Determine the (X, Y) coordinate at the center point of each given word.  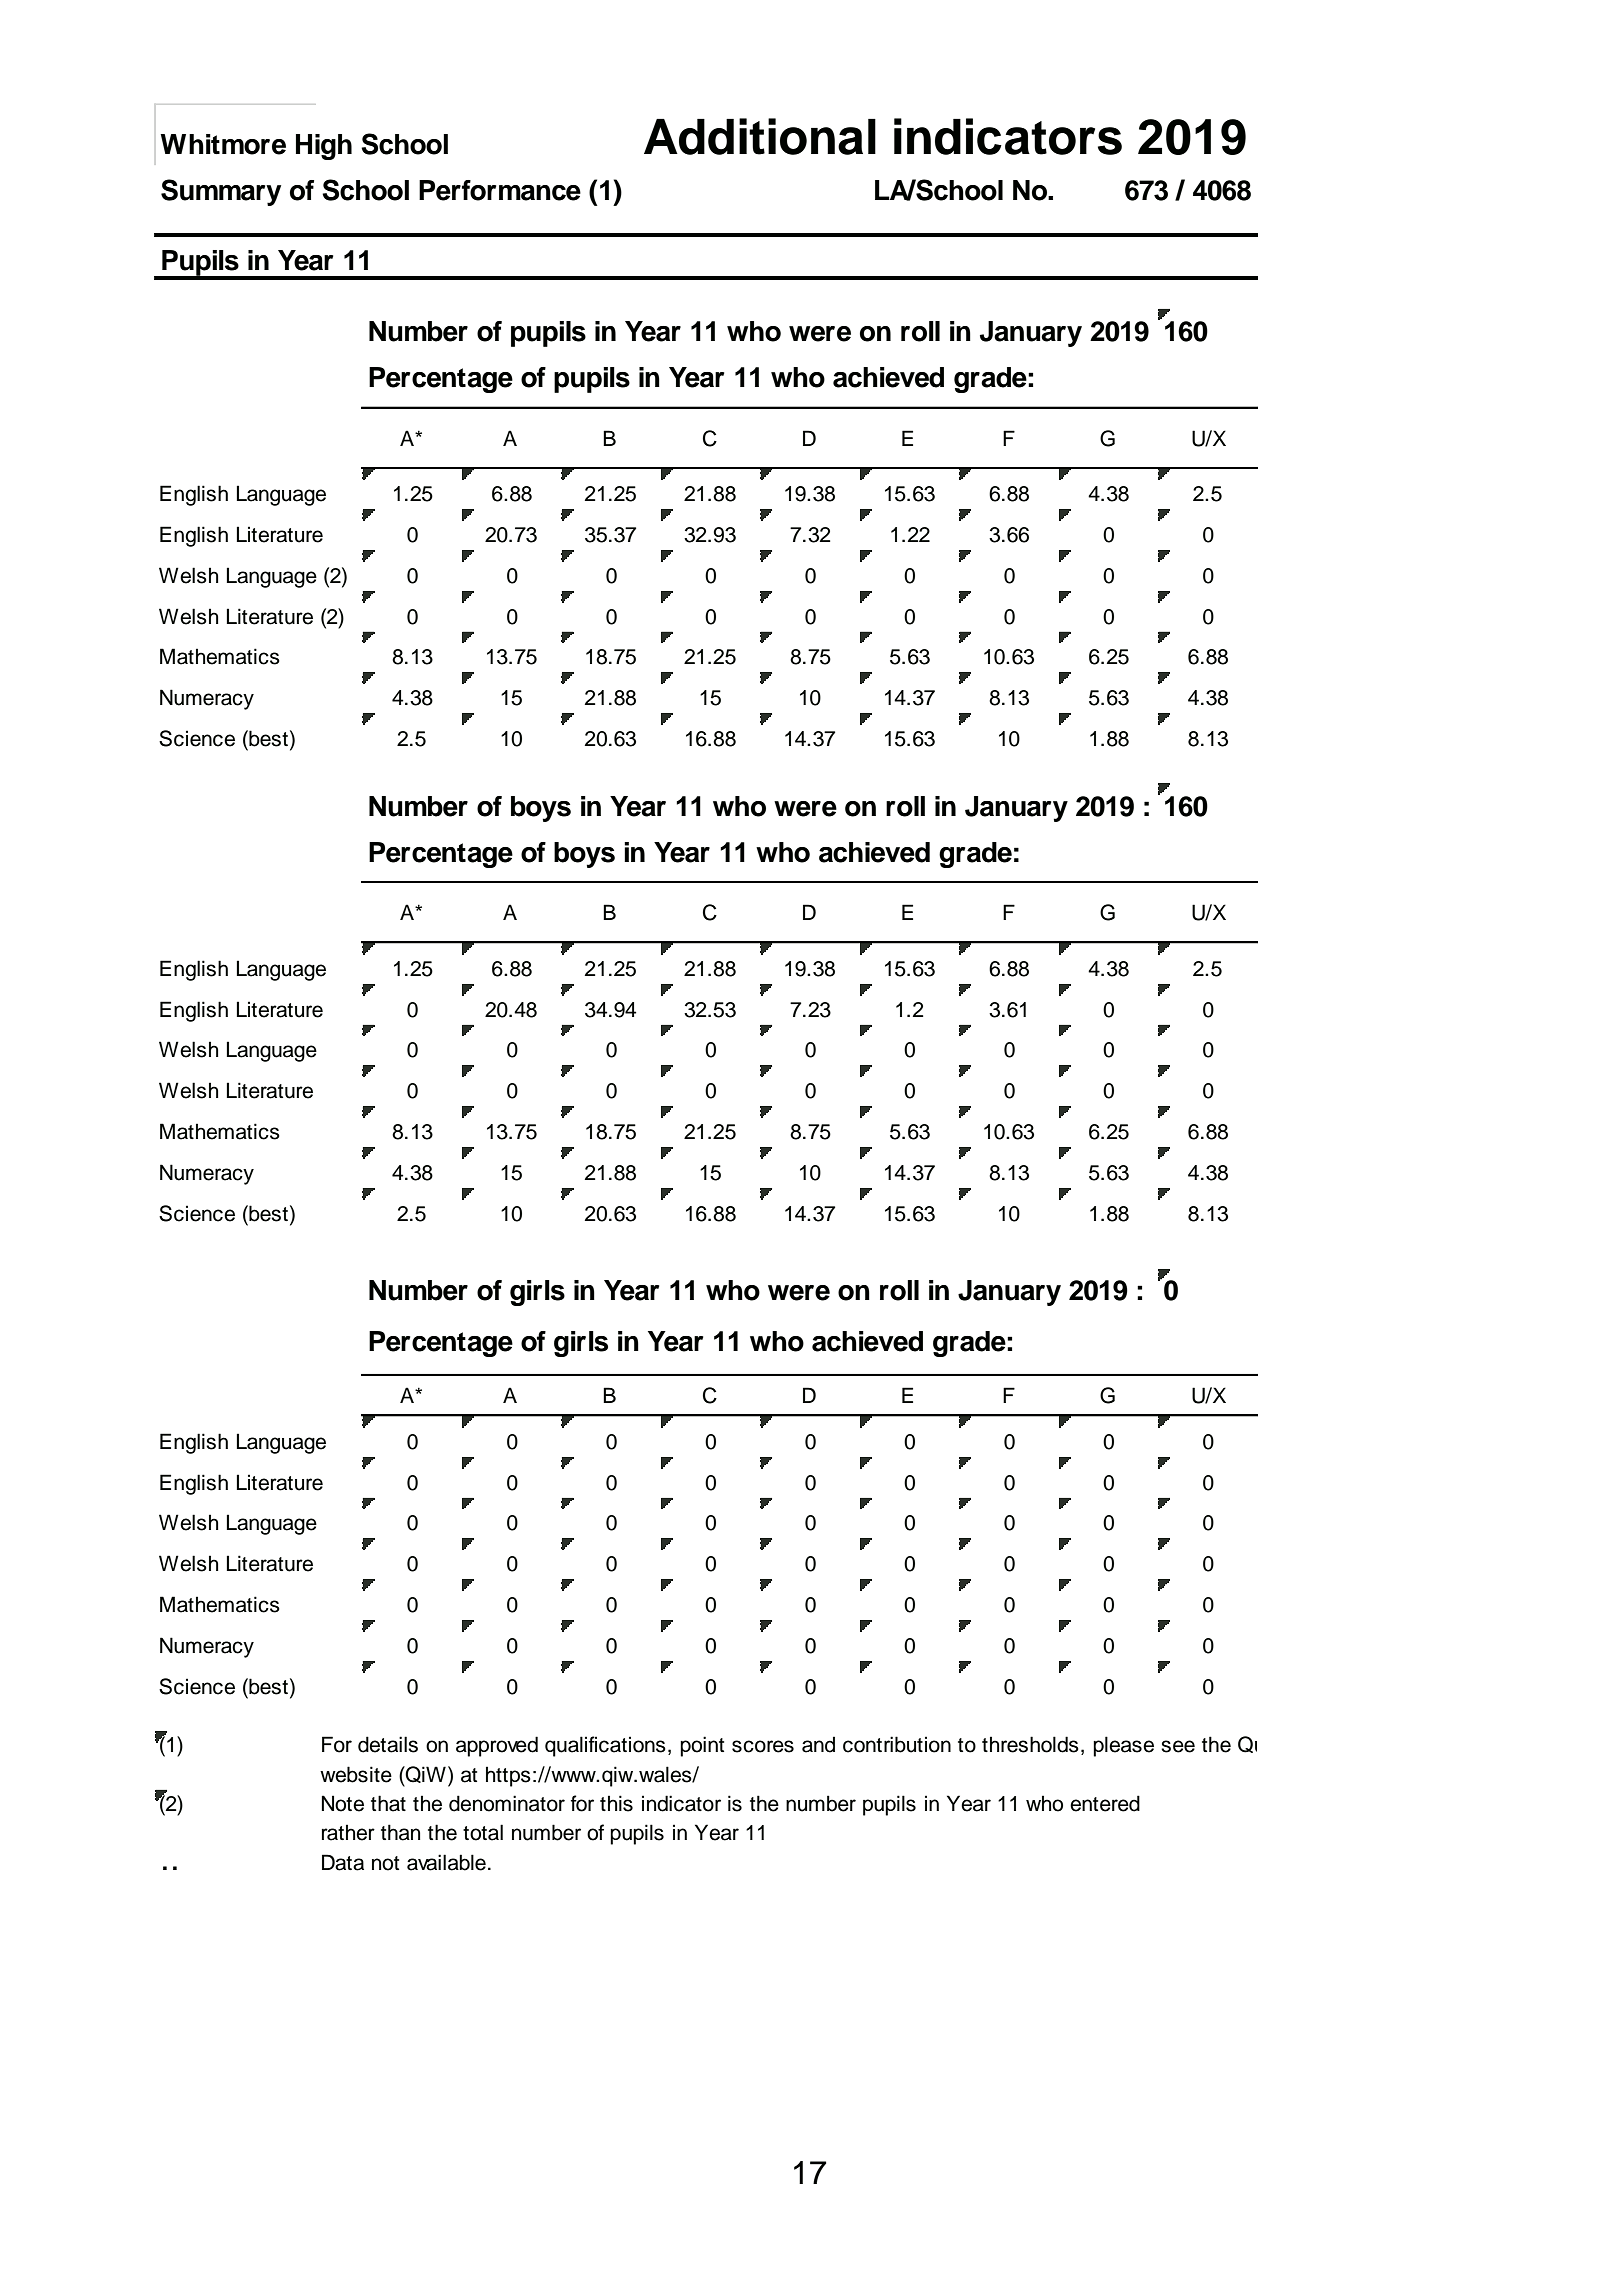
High (324, 147)
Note (343, 1803)
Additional (760, 136)
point (702, 1746)
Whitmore (223, 144)
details (388, 1744)
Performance (500, 190)
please (1123, 1746)
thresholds (1030, 1744)
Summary (221, 192)
